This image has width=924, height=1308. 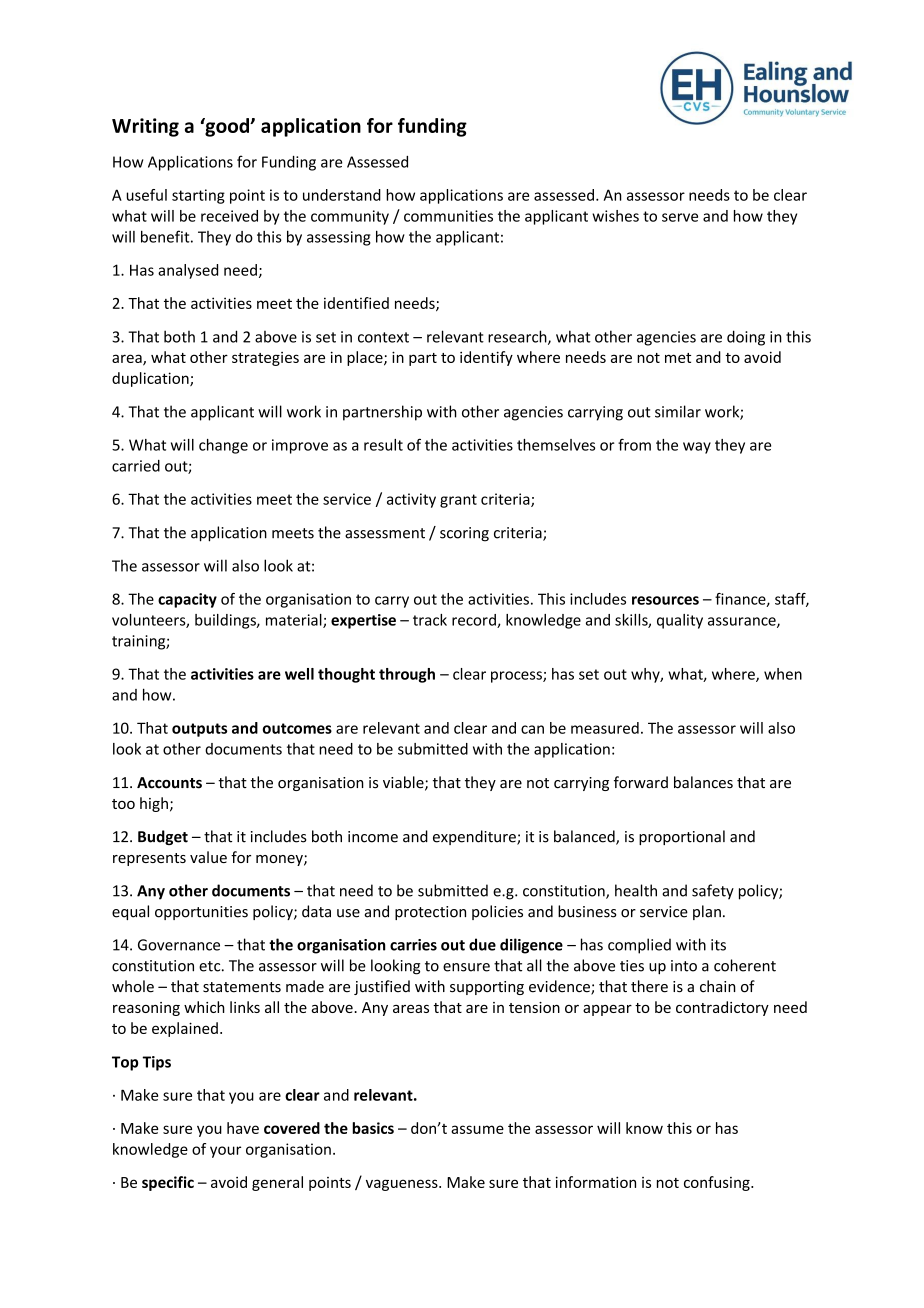 What do you see at coordinates (430, 913) in the image?
I see `protection` at bounding box center [430, 913].
